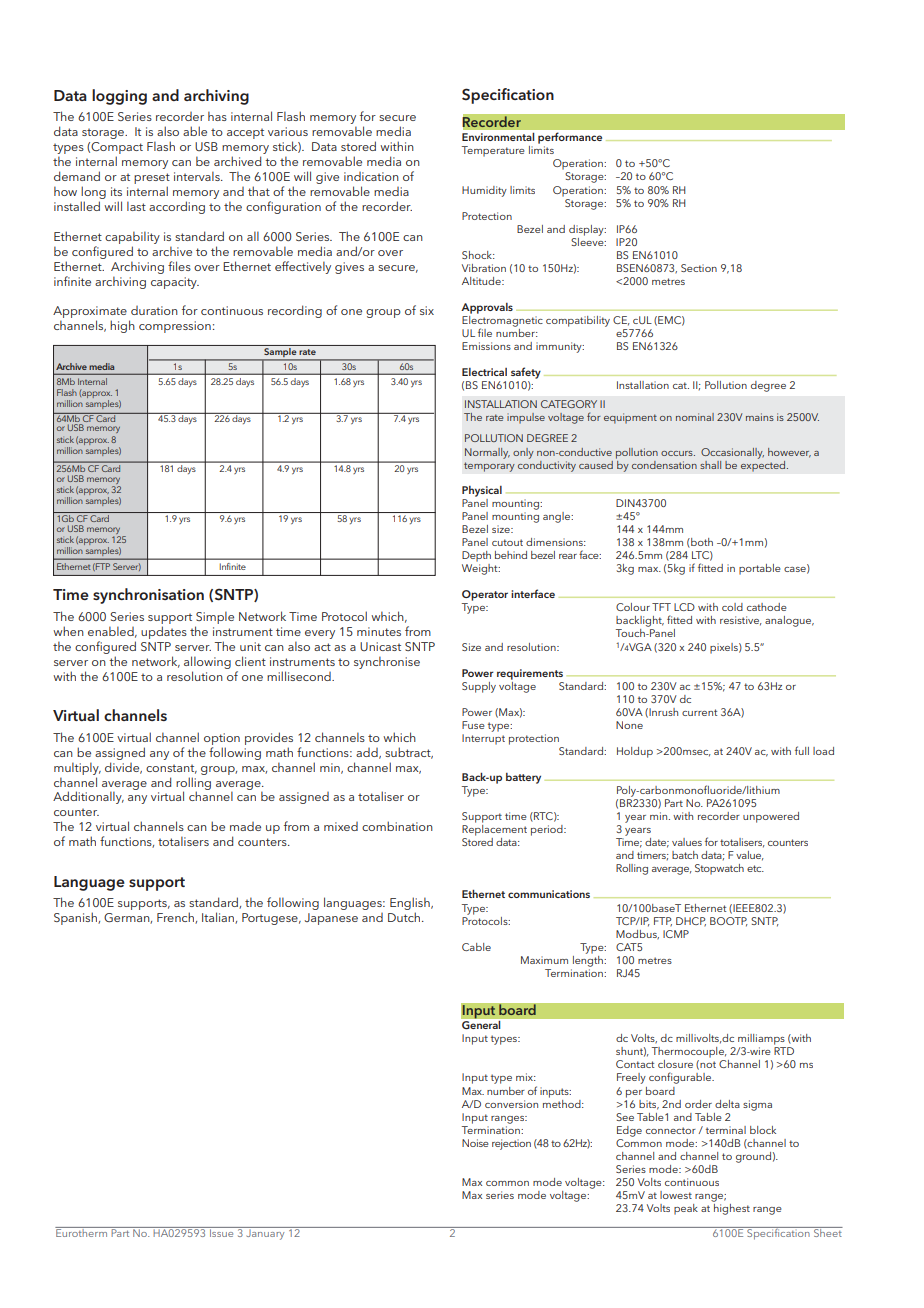  I want to click on January, so click(265, 1233).
